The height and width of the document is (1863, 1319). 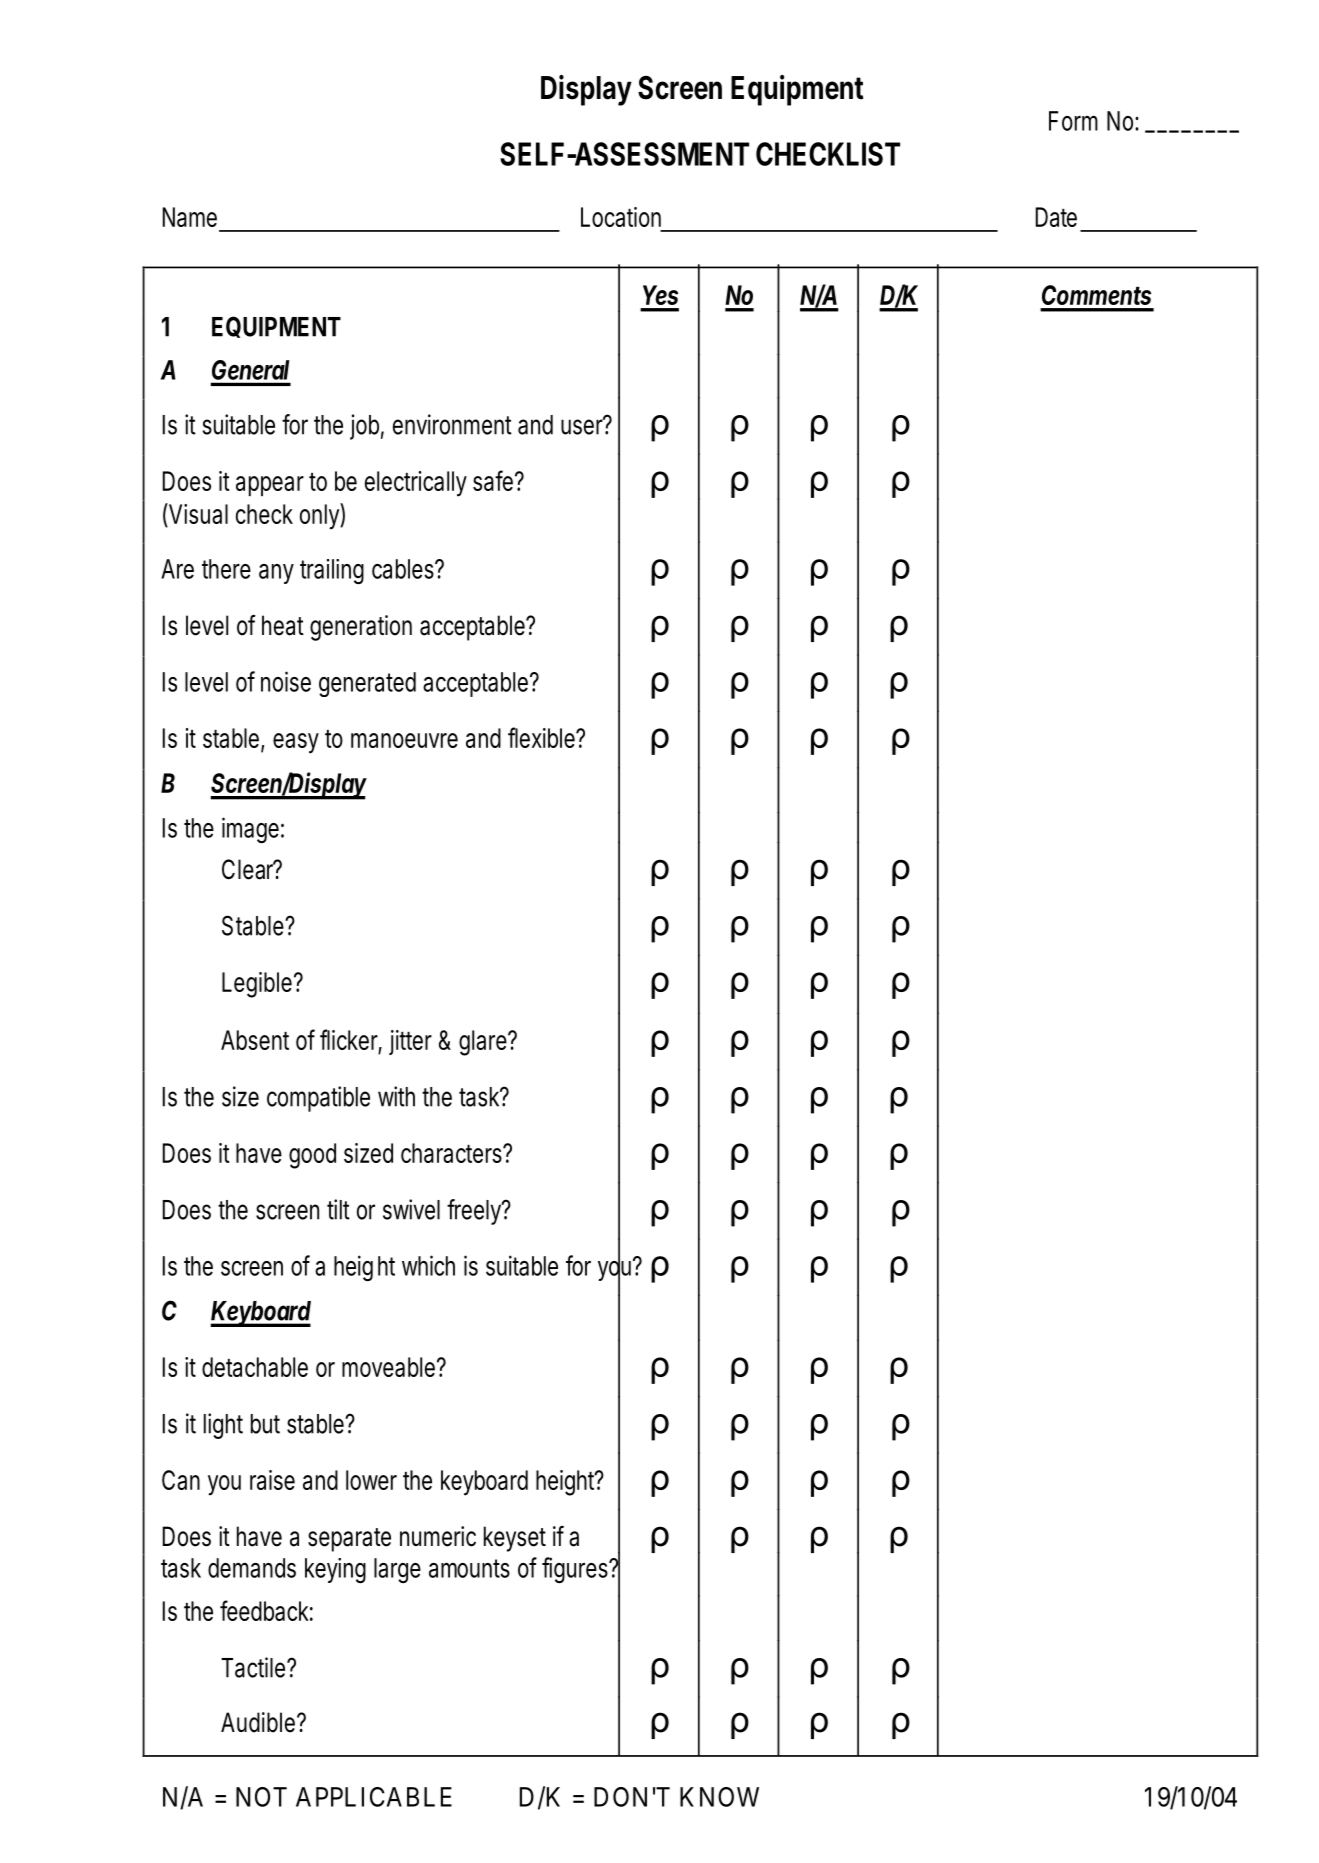 I want to click on Location, so click(x=621, y=217).
